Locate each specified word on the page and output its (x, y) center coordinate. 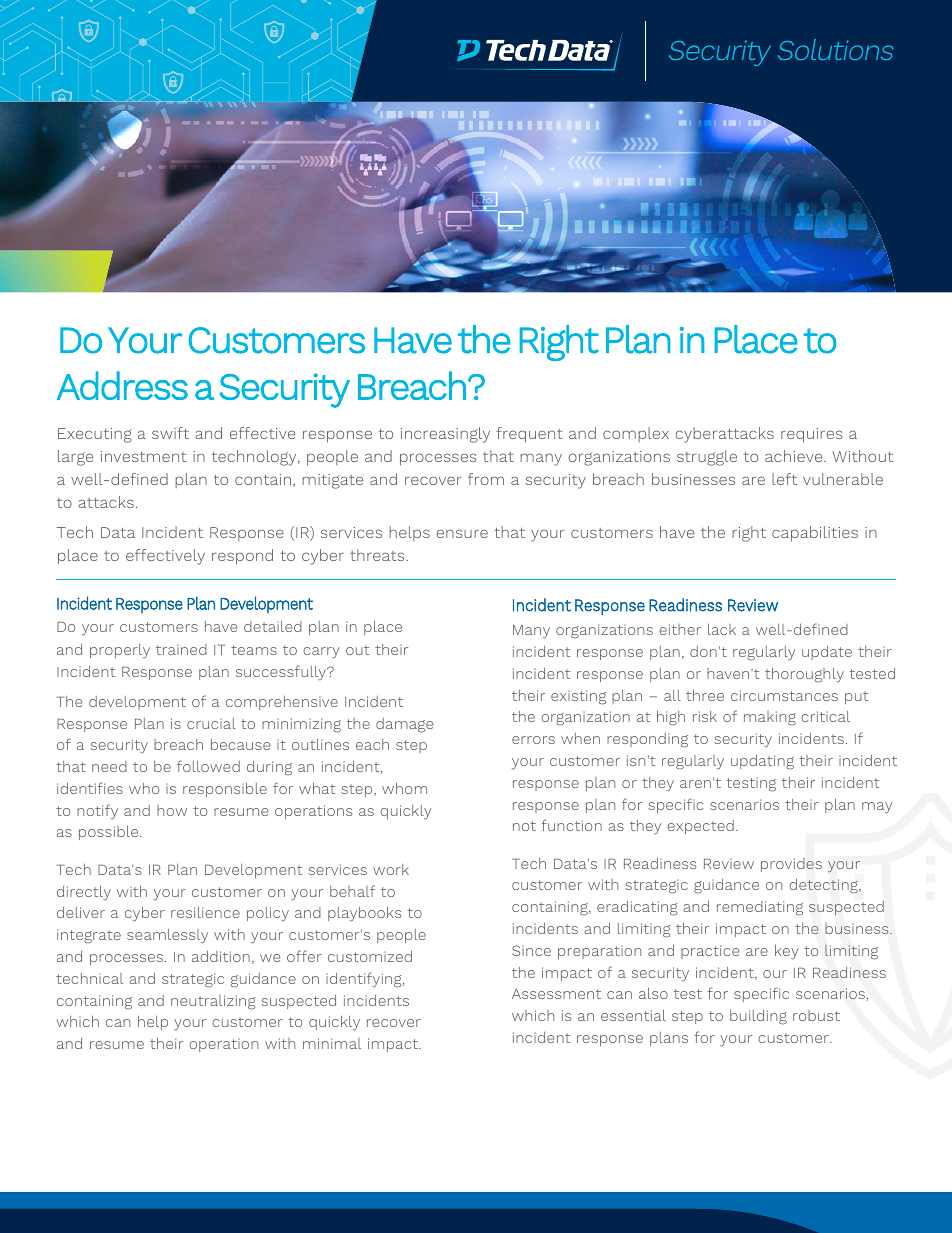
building (758, 1017)
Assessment (556, 994)
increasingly (445, 435)
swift (170, 433)
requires (812, 435)
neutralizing (213, 1002)
